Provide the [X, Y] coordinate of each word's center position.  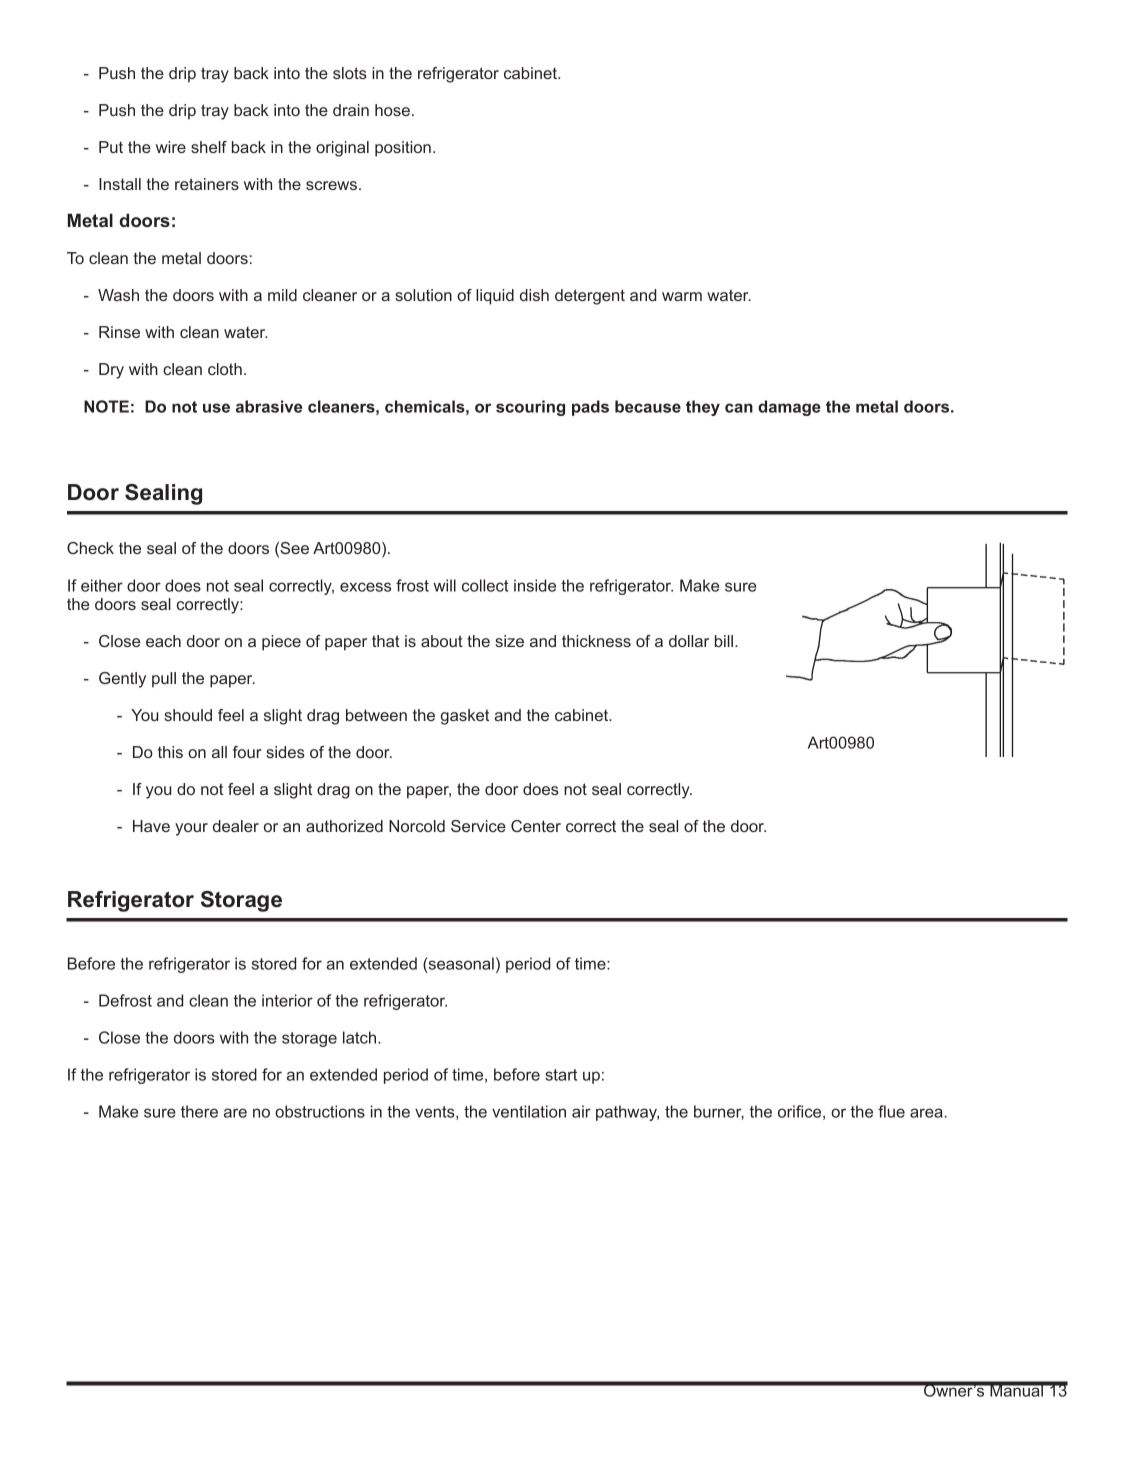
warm [682, 296]
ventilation [529, 1111]
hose [392, 110]
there [199, 1111]
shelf [209, 147]
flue [891, 1111]
